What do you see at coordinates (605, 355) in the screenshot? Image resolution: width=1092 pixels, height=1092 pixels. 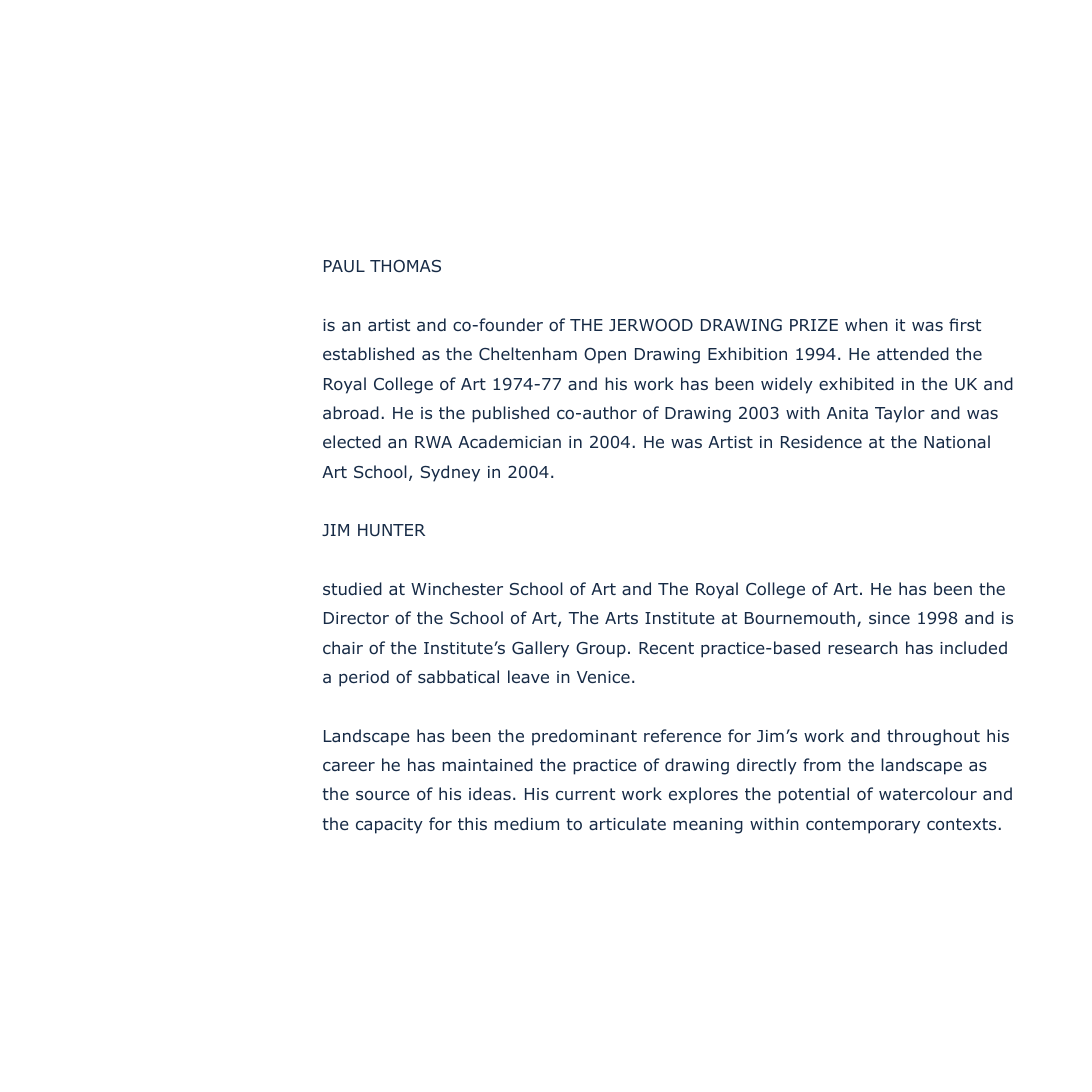 I see `Open` at bounding box center [605, 355].
